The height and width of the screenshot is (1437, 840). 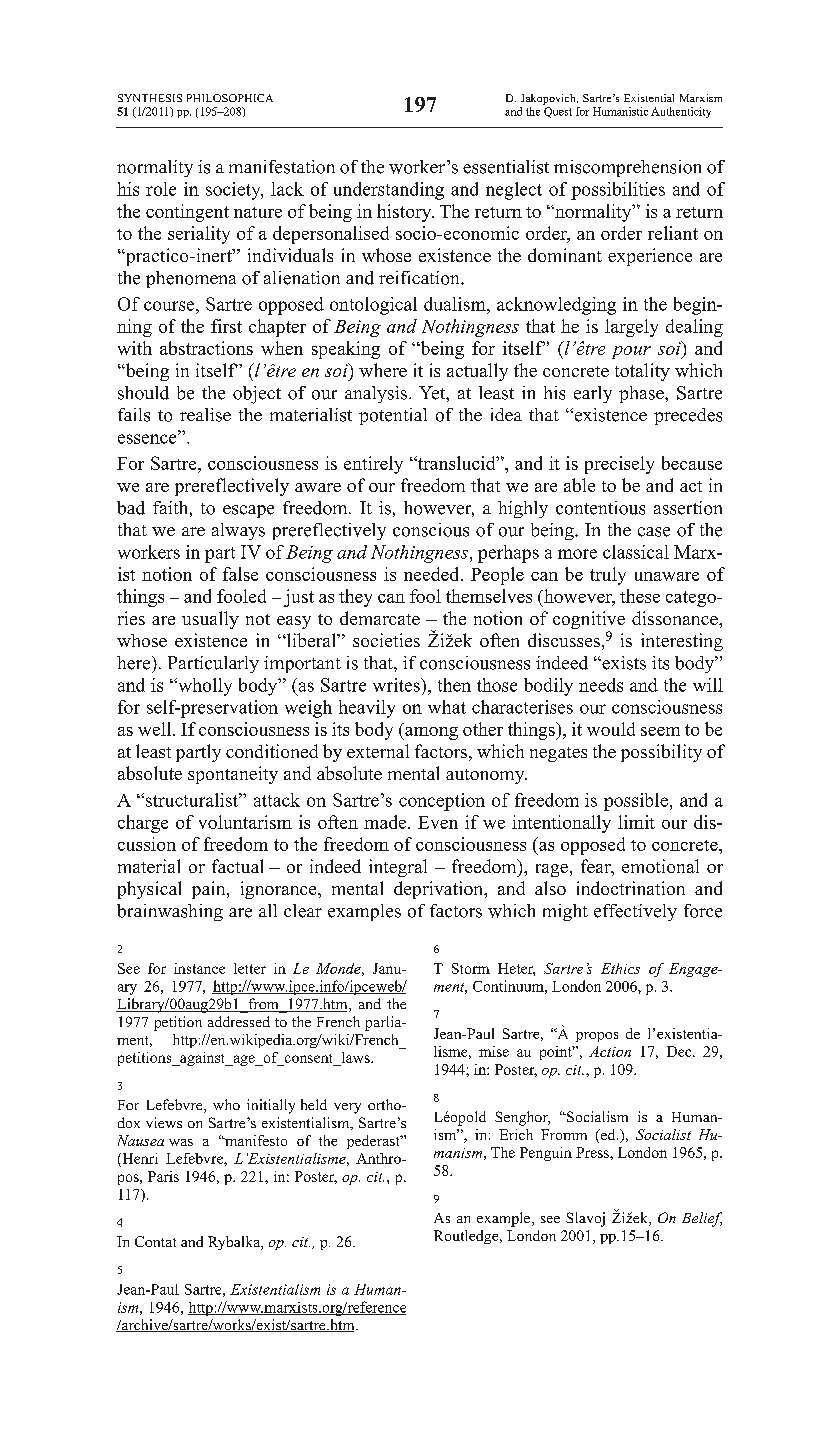 I want to click on dualism, so click(x=456, y=304).
